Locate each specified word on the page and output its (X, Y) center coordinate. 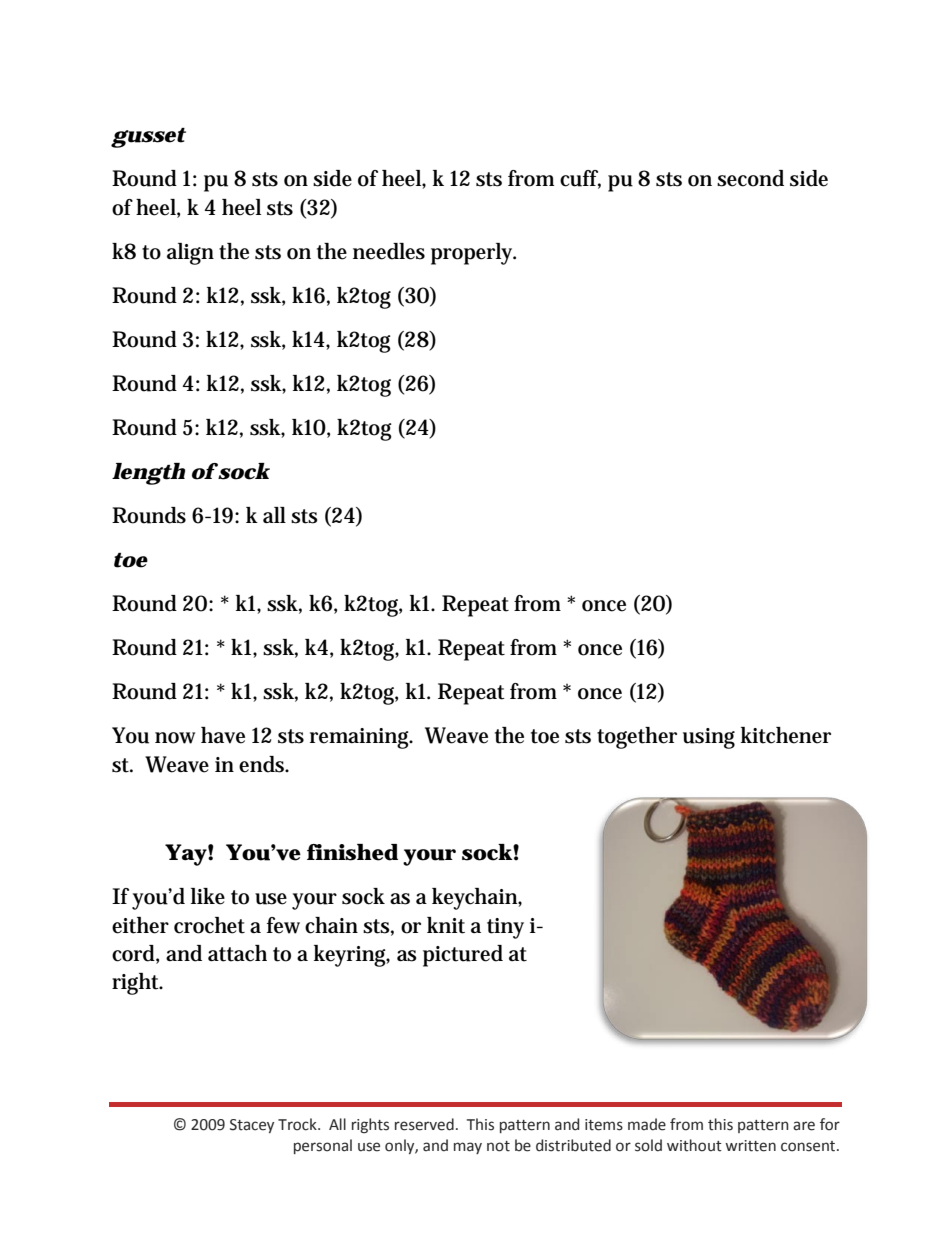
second (750, 178)
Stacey (252, 1126)
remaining (361, 738)
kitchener (786, 735)
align (190, 254)
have (223, 735)
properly (473, 254)
